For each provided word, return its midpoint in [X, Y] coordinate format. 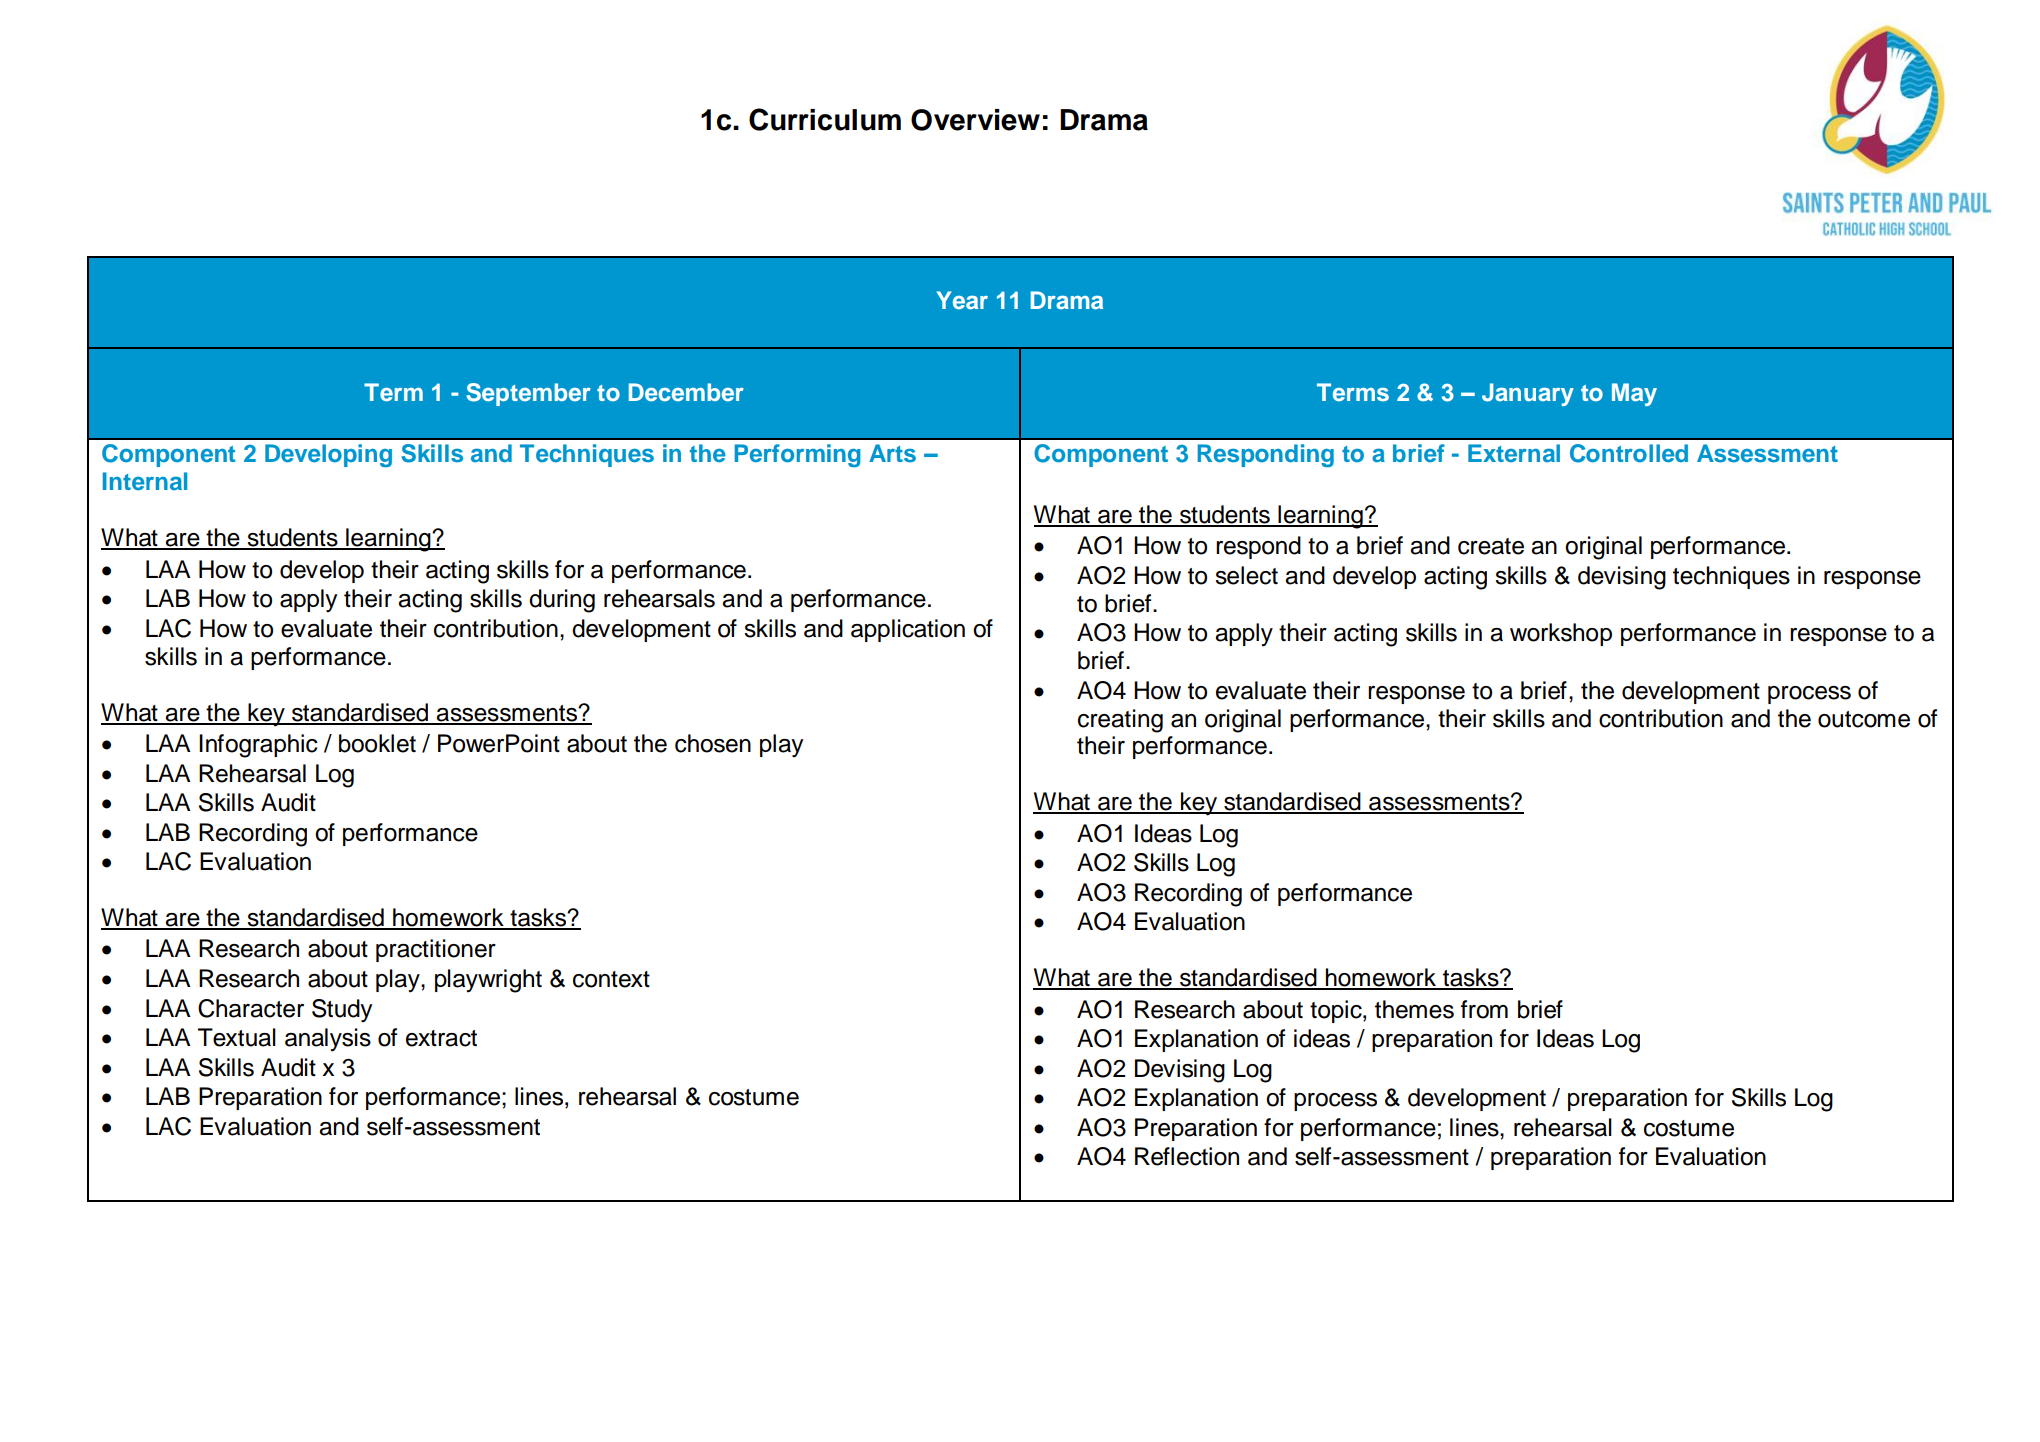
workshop [1561, 634]
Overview [975, 120]
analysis [328, 1040]
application [908, 630]
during [562, 601]
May [1634, 394]
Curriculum [825, 119]
